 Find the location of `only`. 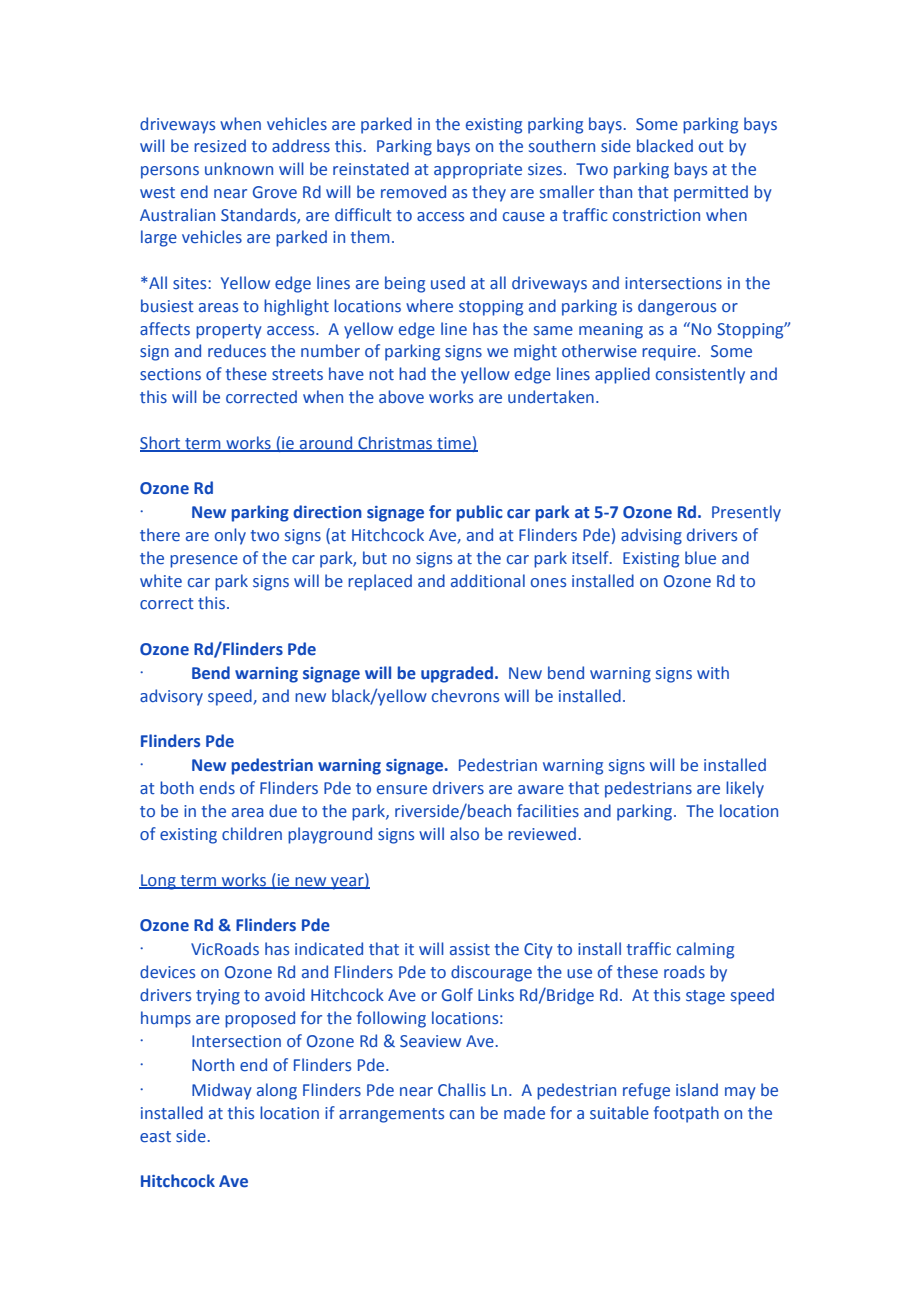

only is located at coordinates (230, 536).
